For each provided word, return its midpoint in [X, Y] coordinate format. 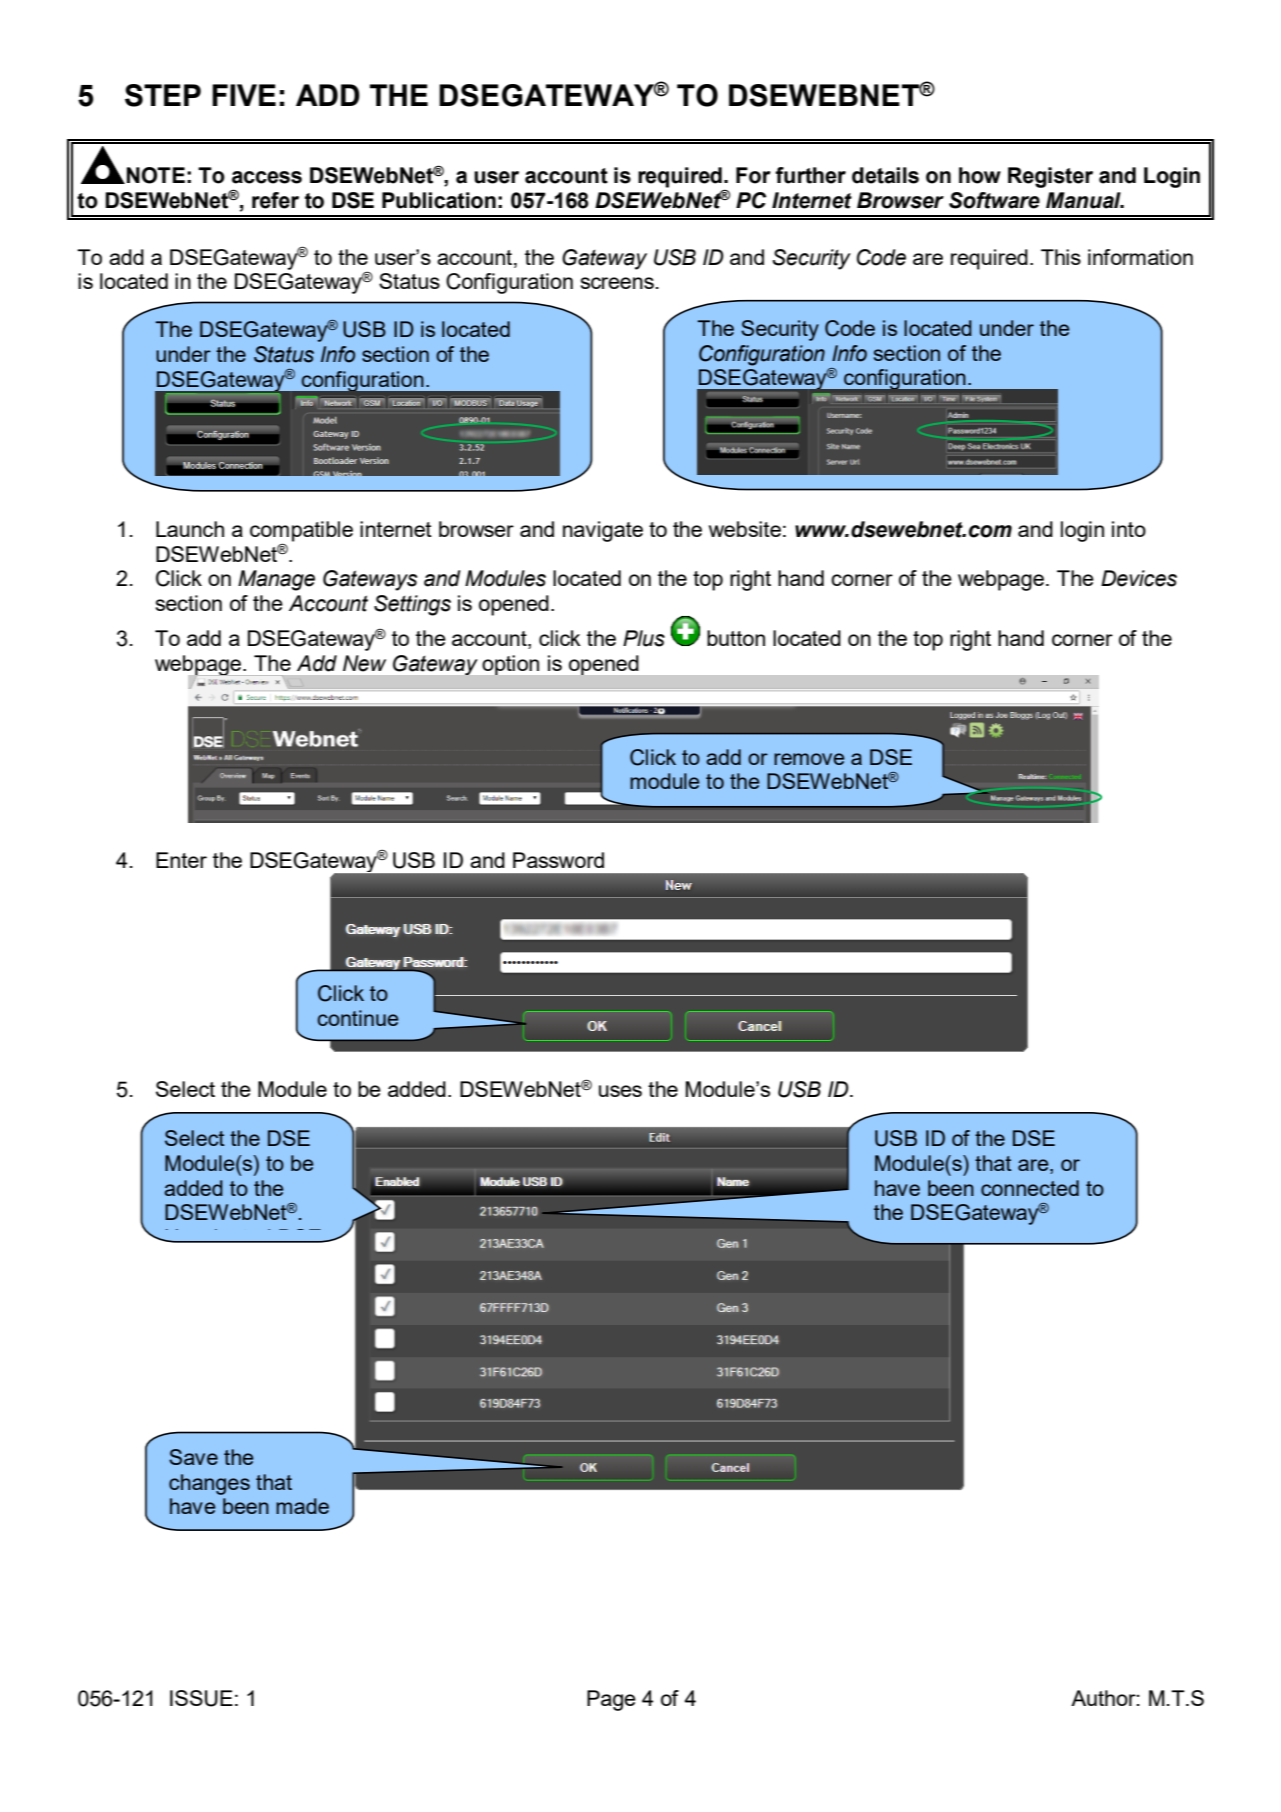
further [810, 175]
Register [1050, 177]
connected [1030, 1188]
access [267, 177]
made [302, 1506]
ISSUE [201, 1698]
